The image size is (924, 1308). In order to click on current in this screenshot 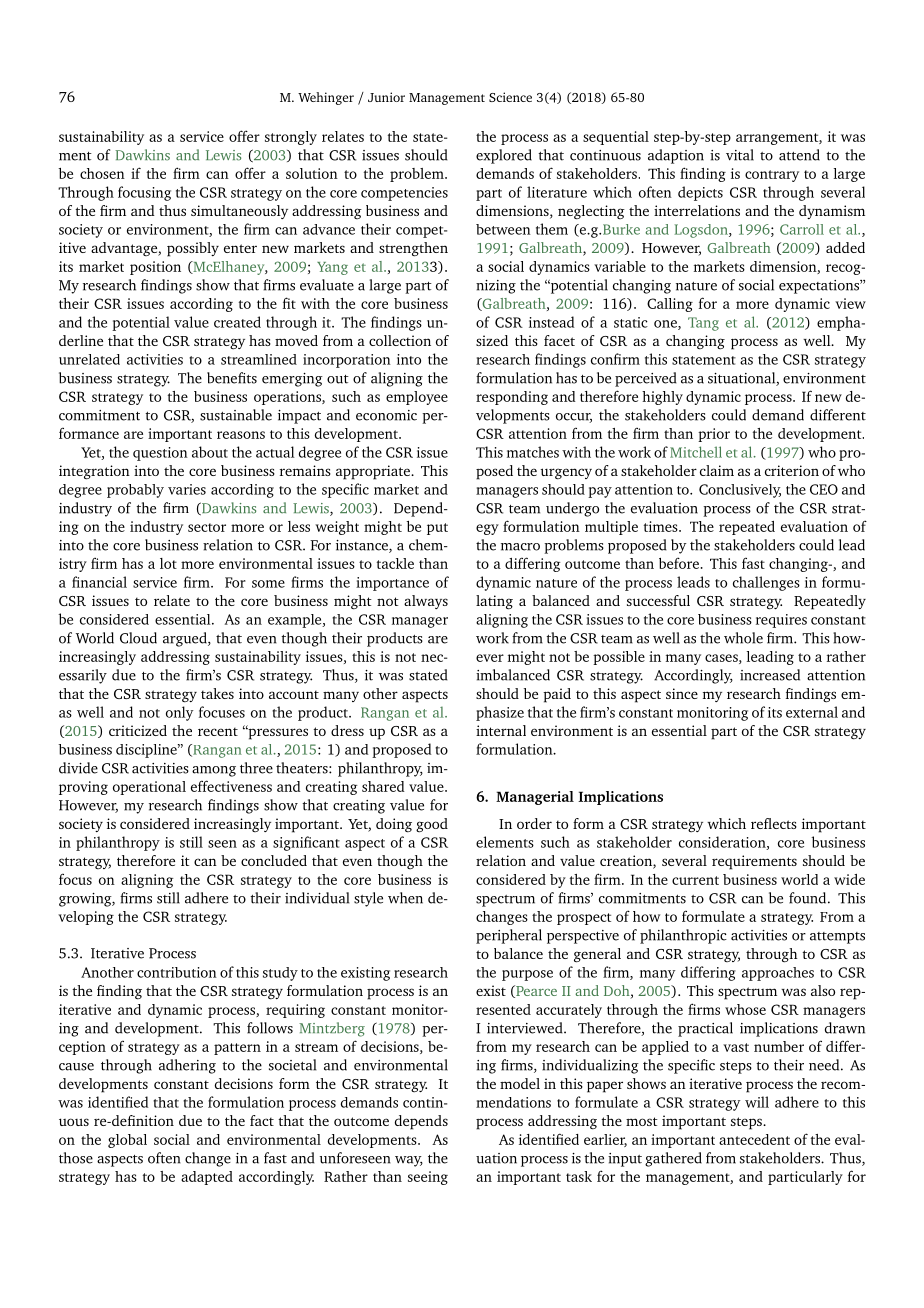, I will do `click(695, 880)`.
